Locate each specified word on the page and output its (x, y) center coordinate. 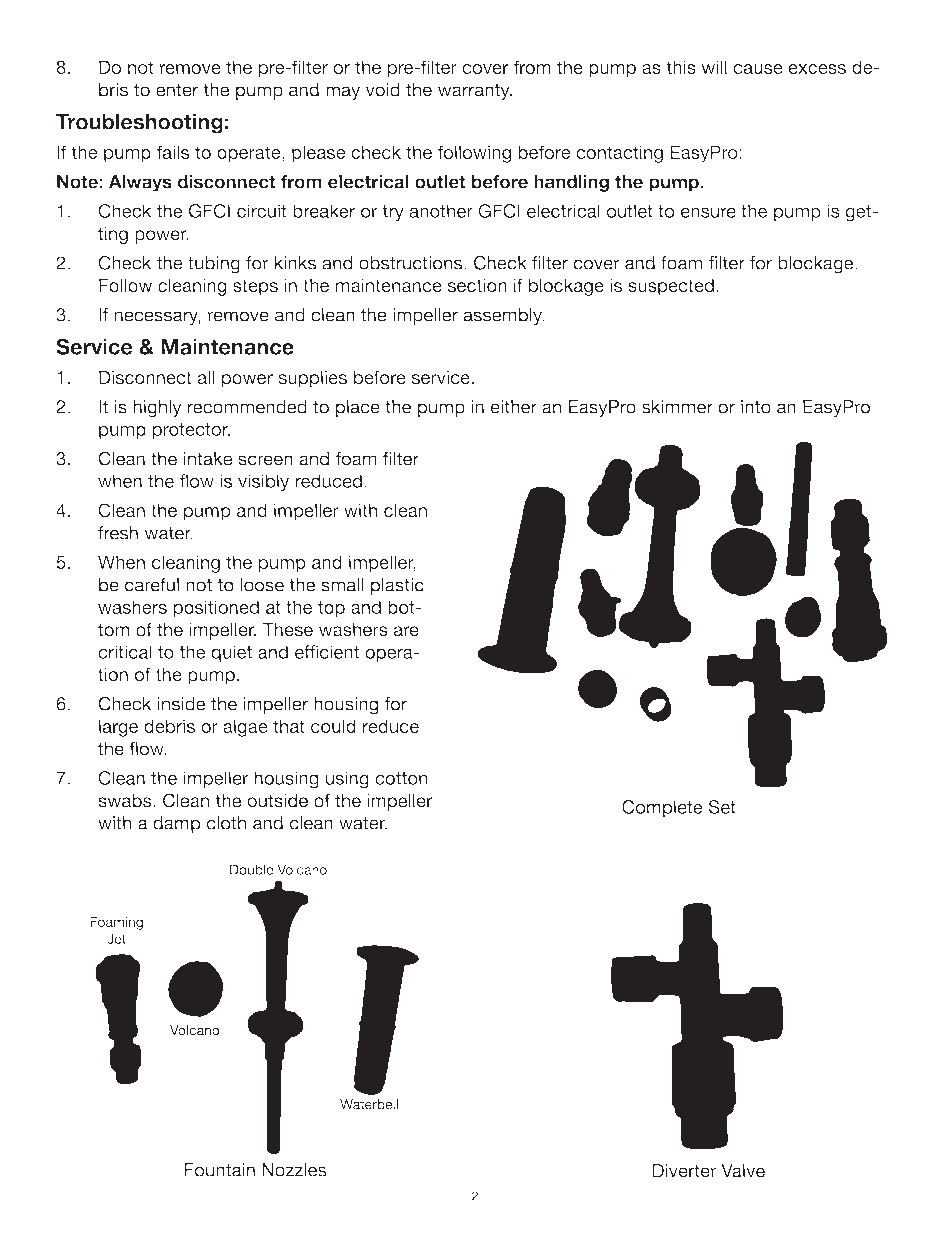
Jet (116, 938)
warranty (475, 91)
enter (177, 90)
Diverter (684, 1171)
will (714, 67)
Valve (743, 1171)
